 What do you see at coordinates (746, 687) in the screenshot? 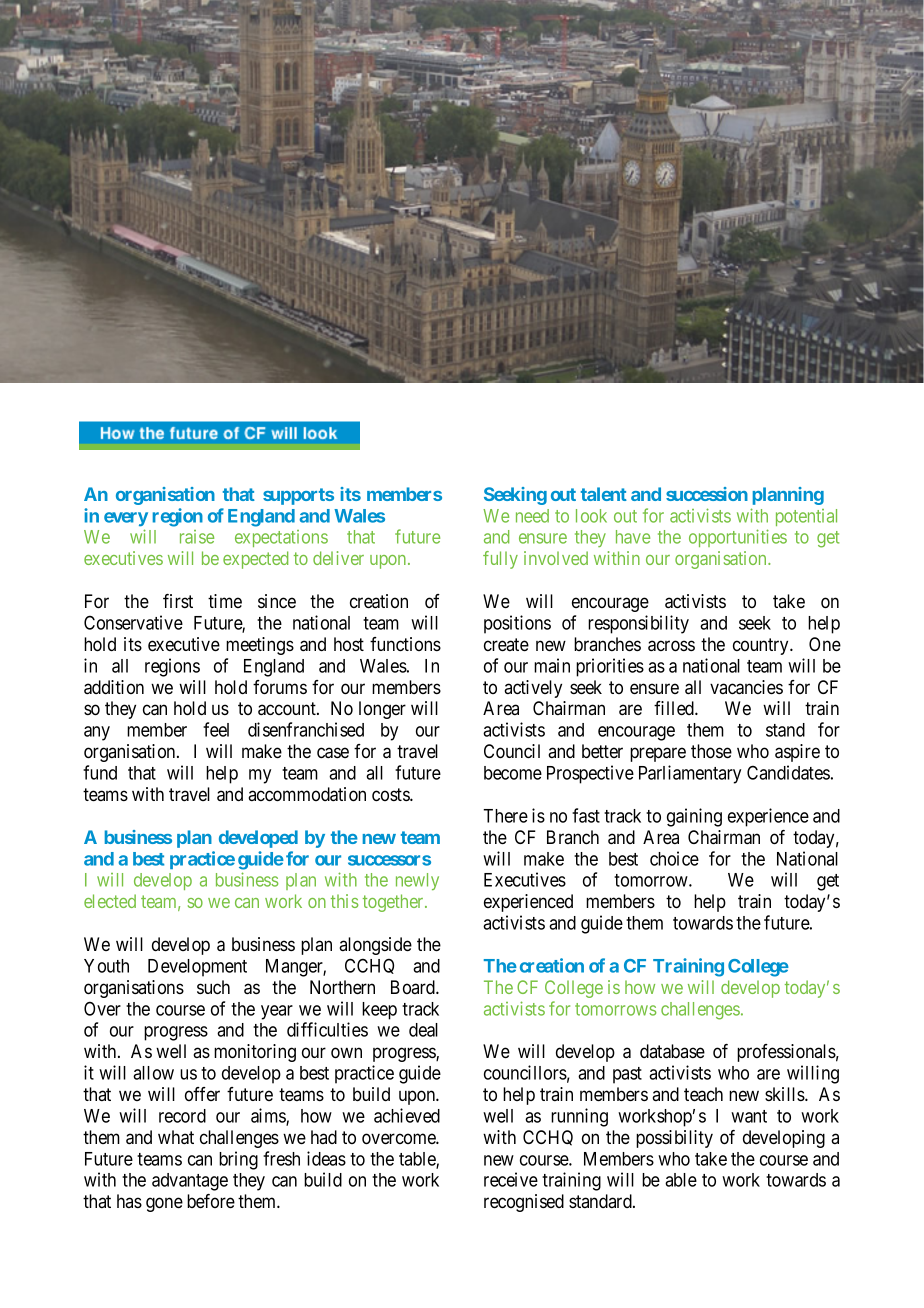
I see `vacancies` at bounding box center [746, 687].
